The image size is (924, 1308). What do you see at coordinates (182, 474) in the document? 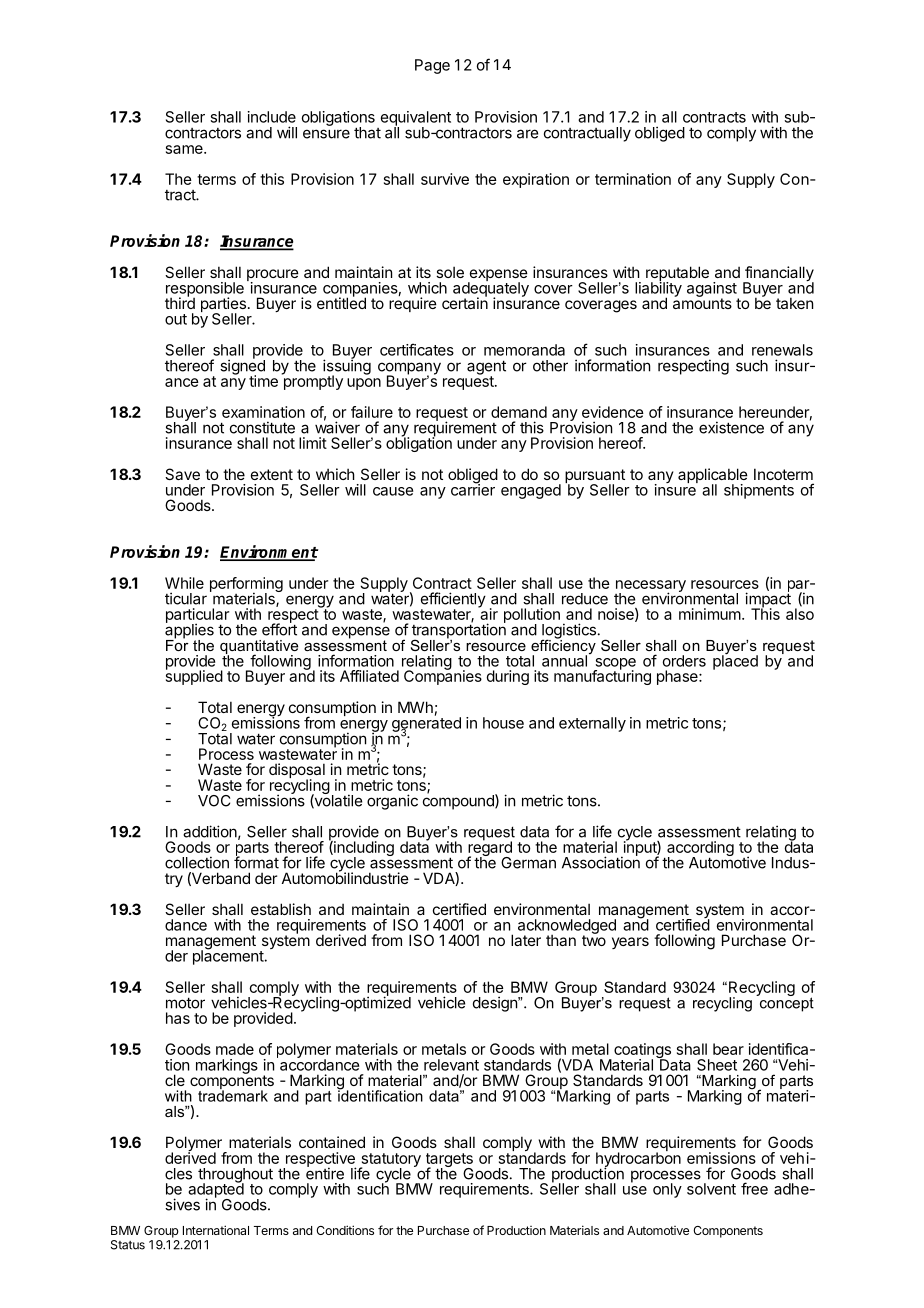
I see `Save` at bounding box center [182, 474].
